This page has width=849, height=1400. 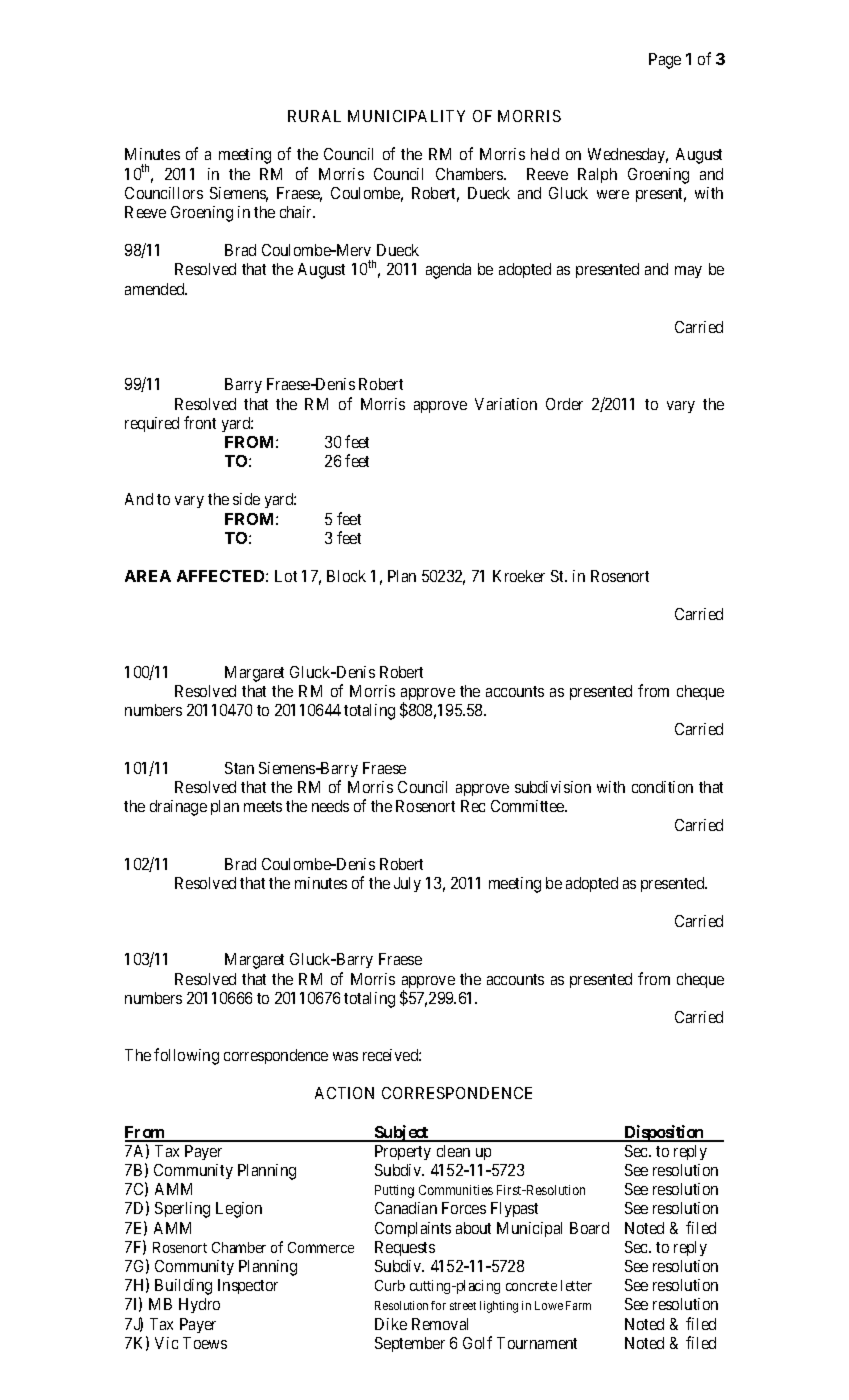 I want to click on July, so click(x=407, y=884).
